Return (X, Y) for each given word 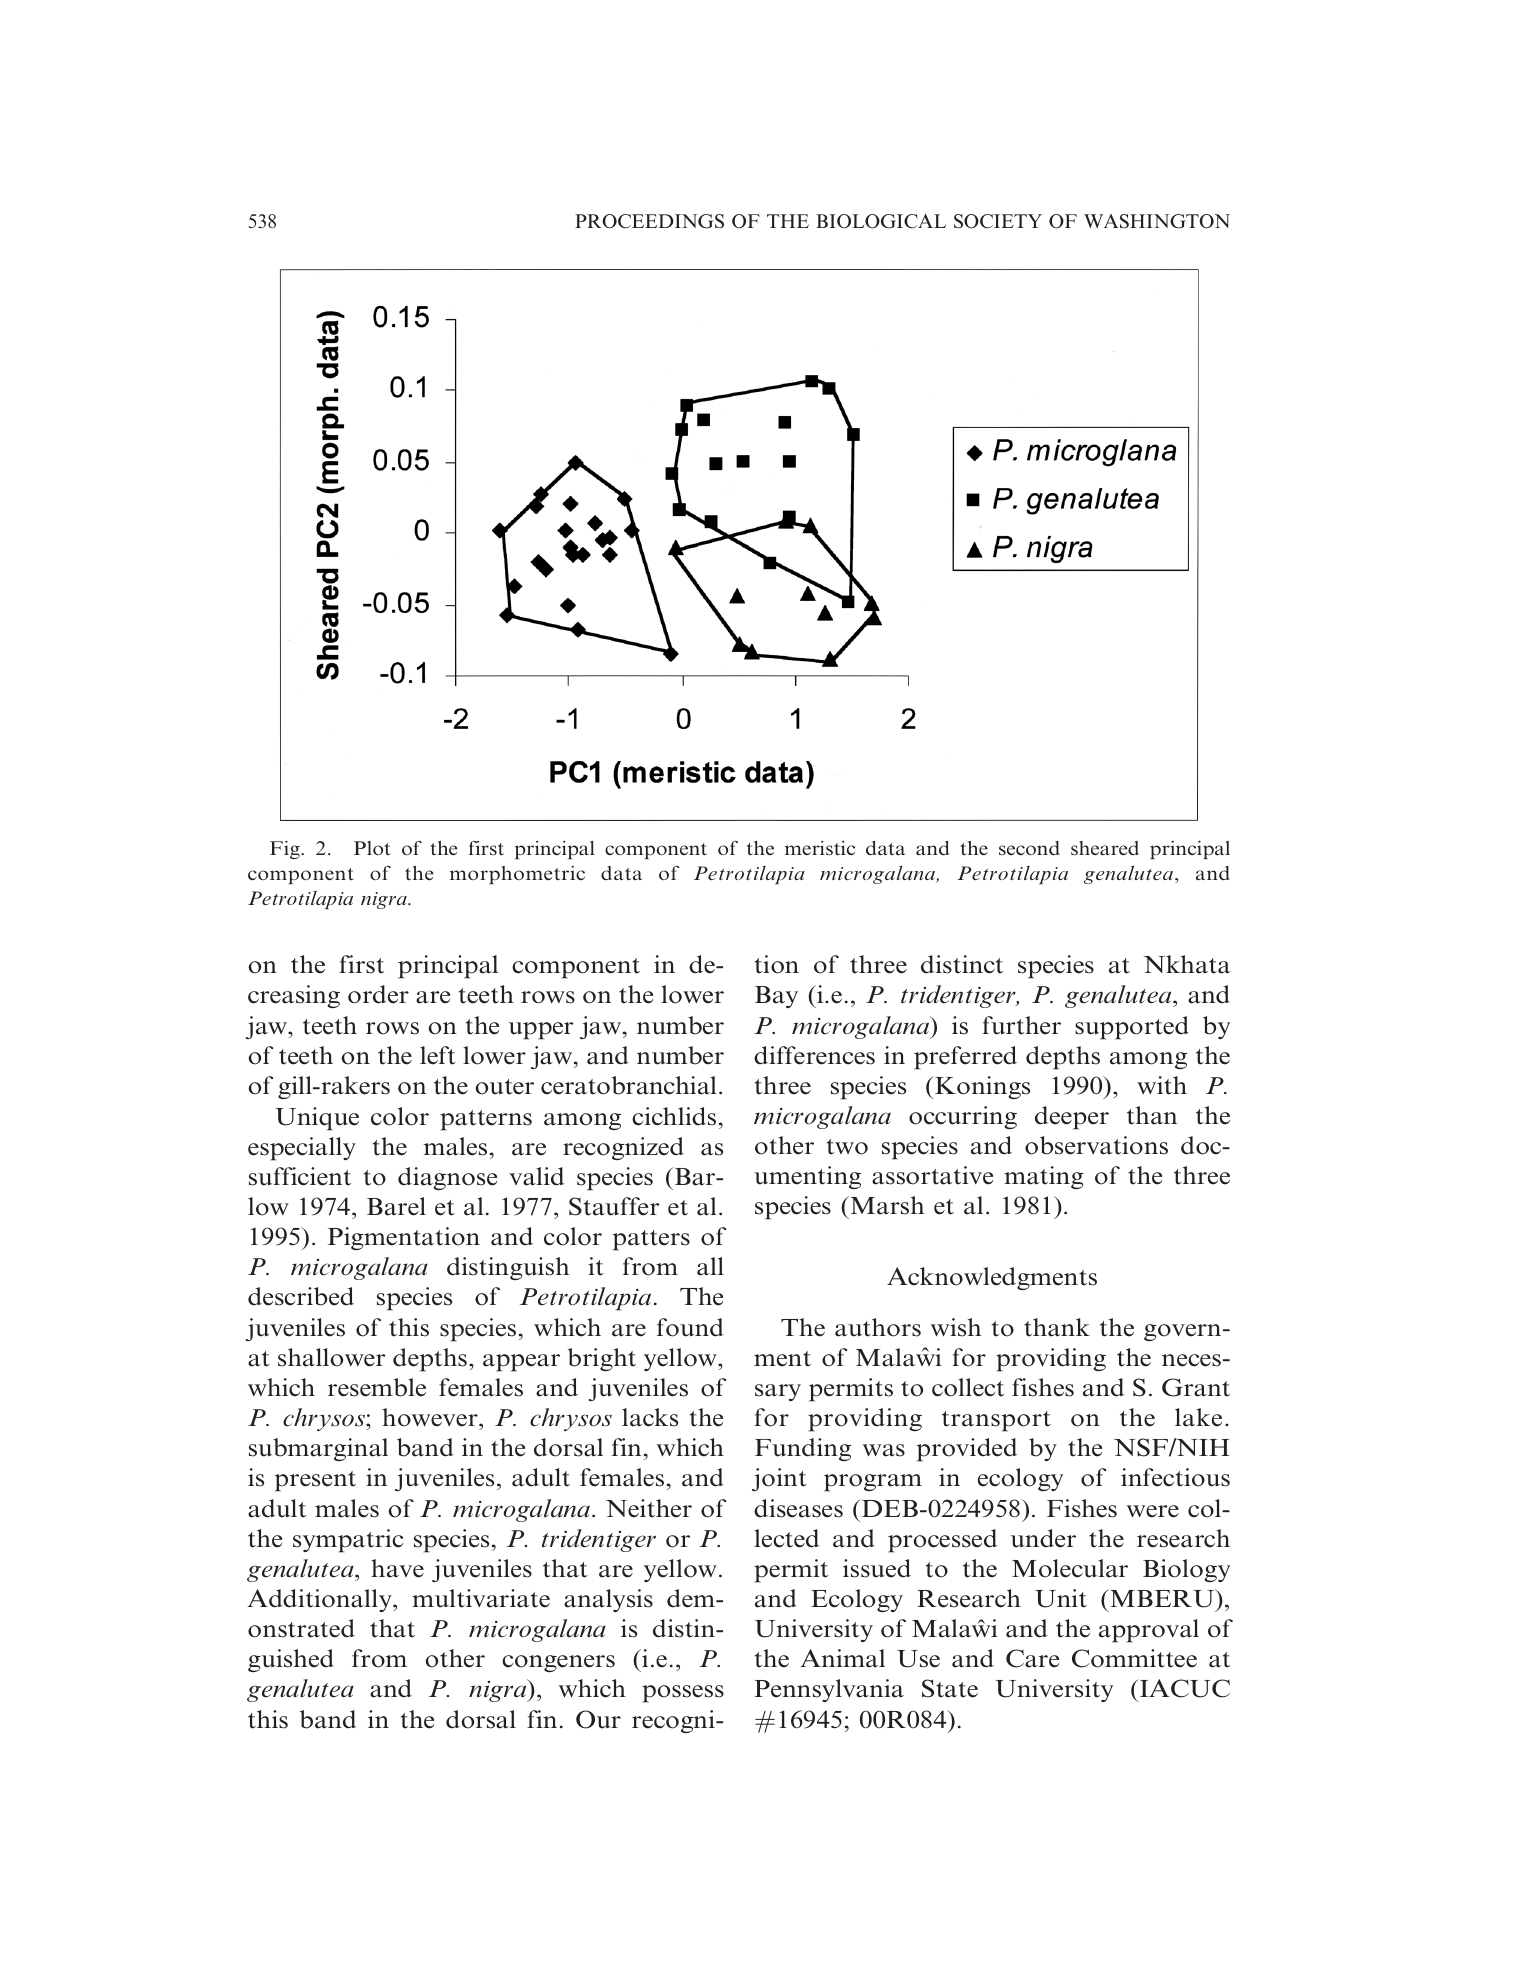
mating (1044, 1177)
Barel (396, 1206)
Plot (372, 848)
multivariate (481, 1598)
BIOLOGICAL (881, 221)
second (1029, 848)
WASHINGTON (1157, 221)
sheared (1105, 848)
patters (651, 1240)
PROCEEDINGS (649, 221)
